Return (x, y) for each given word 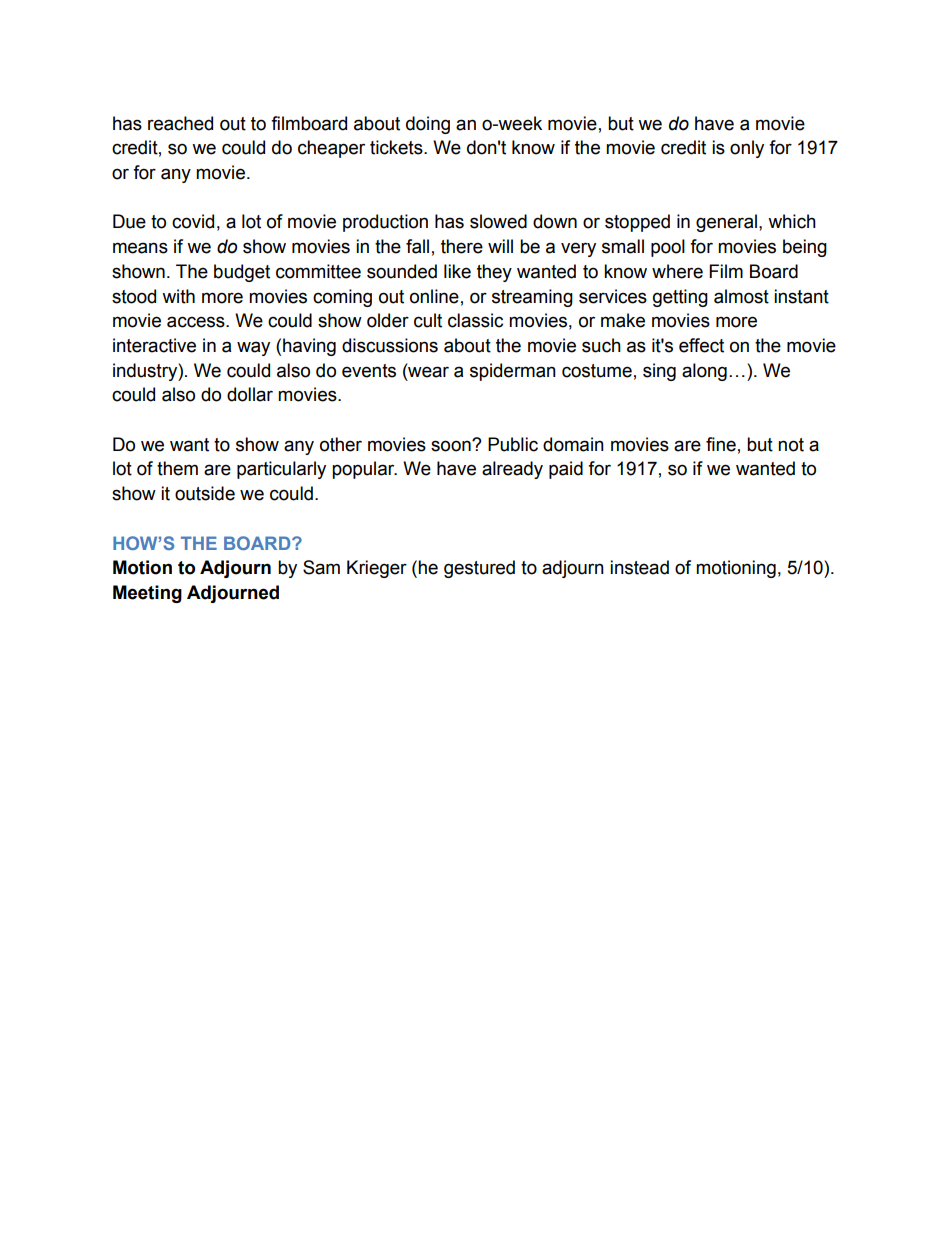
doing (428, 125)
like (457, 271)
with (178, 296)
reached (180, 123)
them (177, 468)
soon (452, 445)
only (747, 149)
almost (741, 296)
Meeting (147, 594)
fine (721, 444)
